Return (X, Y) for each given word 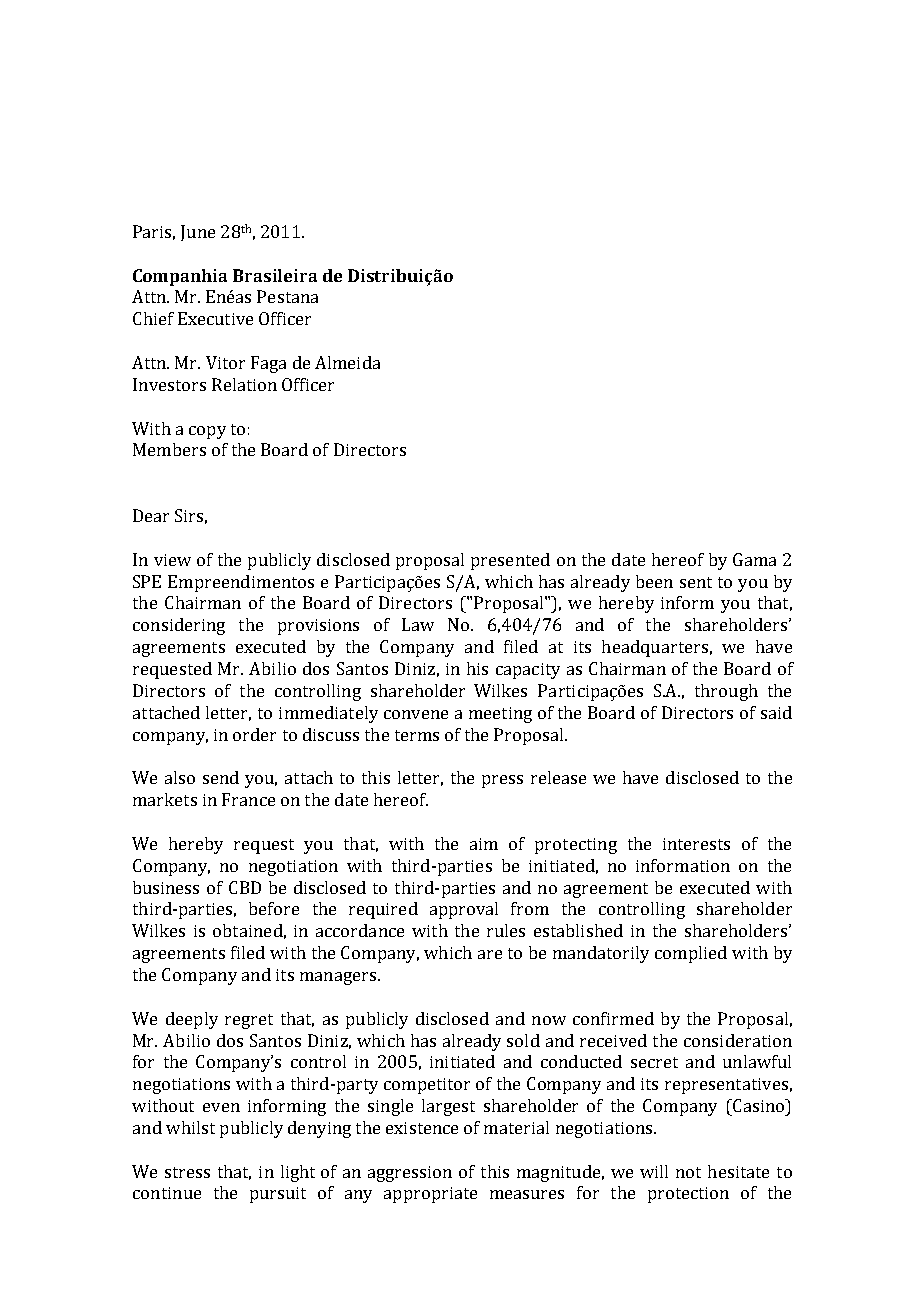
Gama (754, 559)
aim (484, 844)
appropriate (430, 1195)
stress (187, 1172)
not (688, 1172)
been (654, 581)
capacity (528, 671)
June (198, 233)
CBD (245, 887)
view (172, 560)
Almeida (347, 362)
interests (696, 844)
